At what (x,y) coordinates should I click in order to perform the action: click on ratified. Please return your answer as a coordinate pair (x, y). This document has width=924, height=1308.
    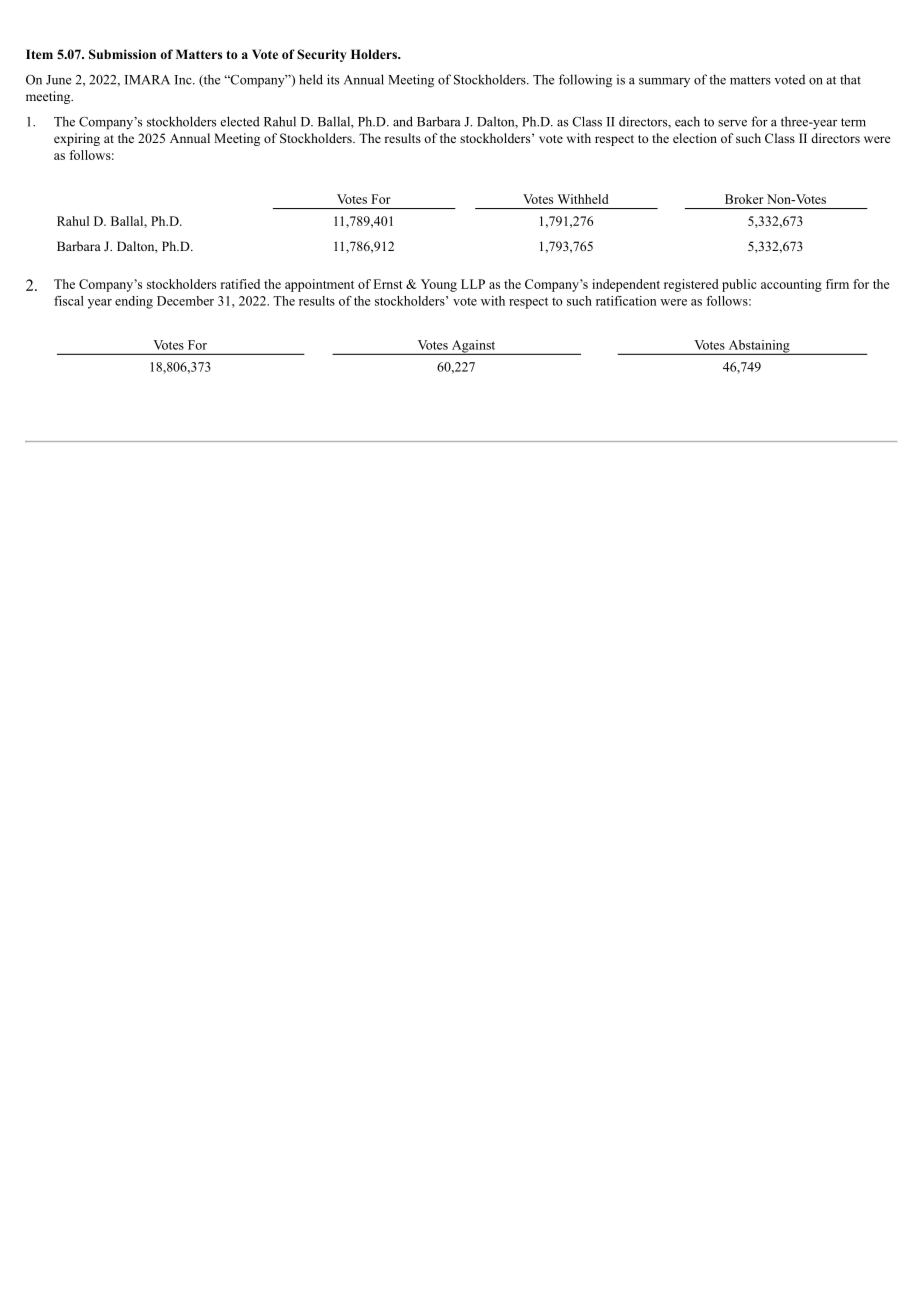
    Looking at the image, I should click on (240, 284).
